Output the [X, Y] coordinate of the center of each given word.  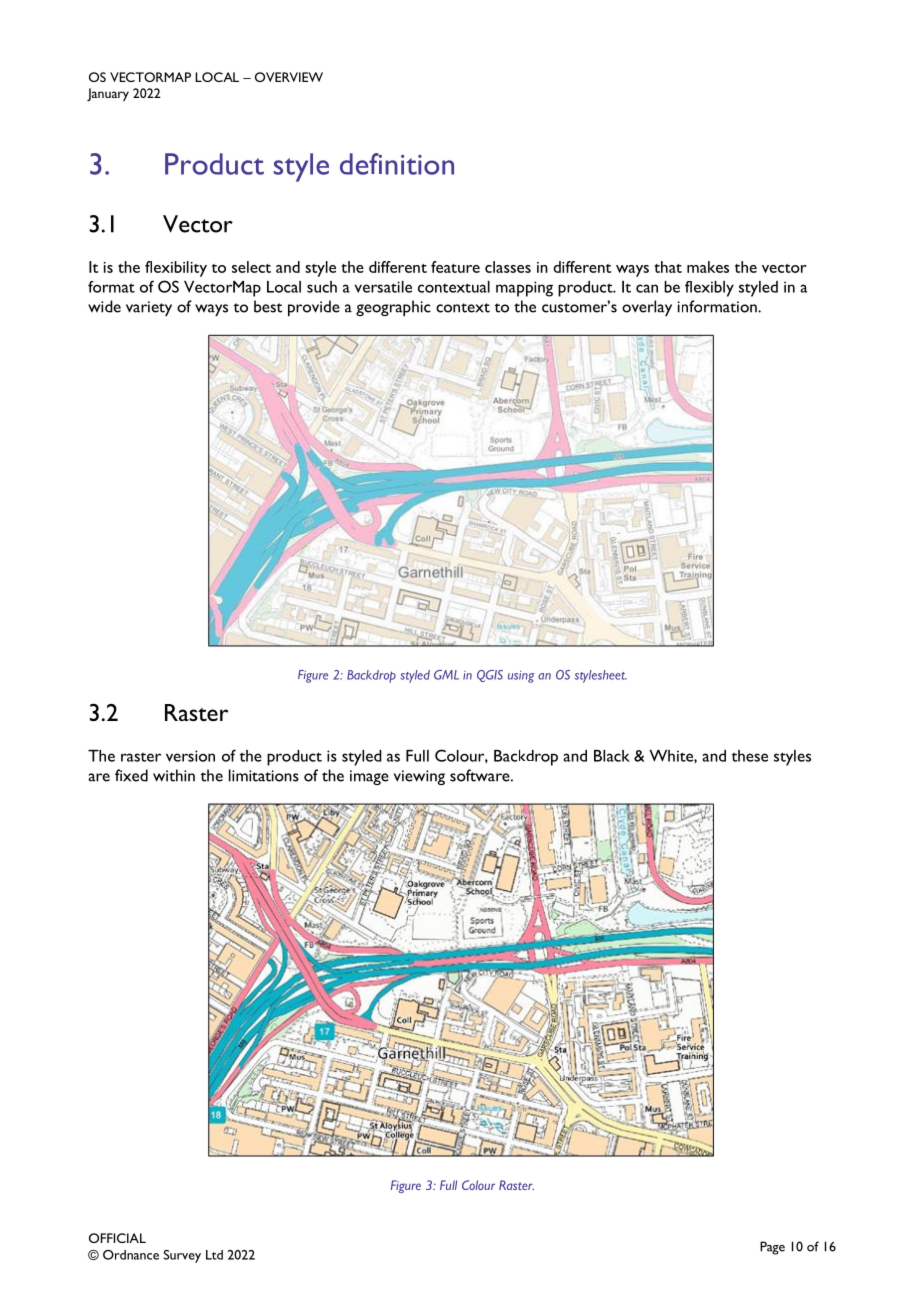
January [108, 94]
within [174, 775]
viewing [419, 777]
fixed [131, 775]
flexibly [709, 289]
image [369, 777]
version [190, 756]
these [750, 756]
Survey [182, 1256]
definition [397, 164]
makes [708, 267]
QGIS [490, 676]
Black [612, 756]
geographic [393, 308]
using [521, 677]
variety [149, 308]
